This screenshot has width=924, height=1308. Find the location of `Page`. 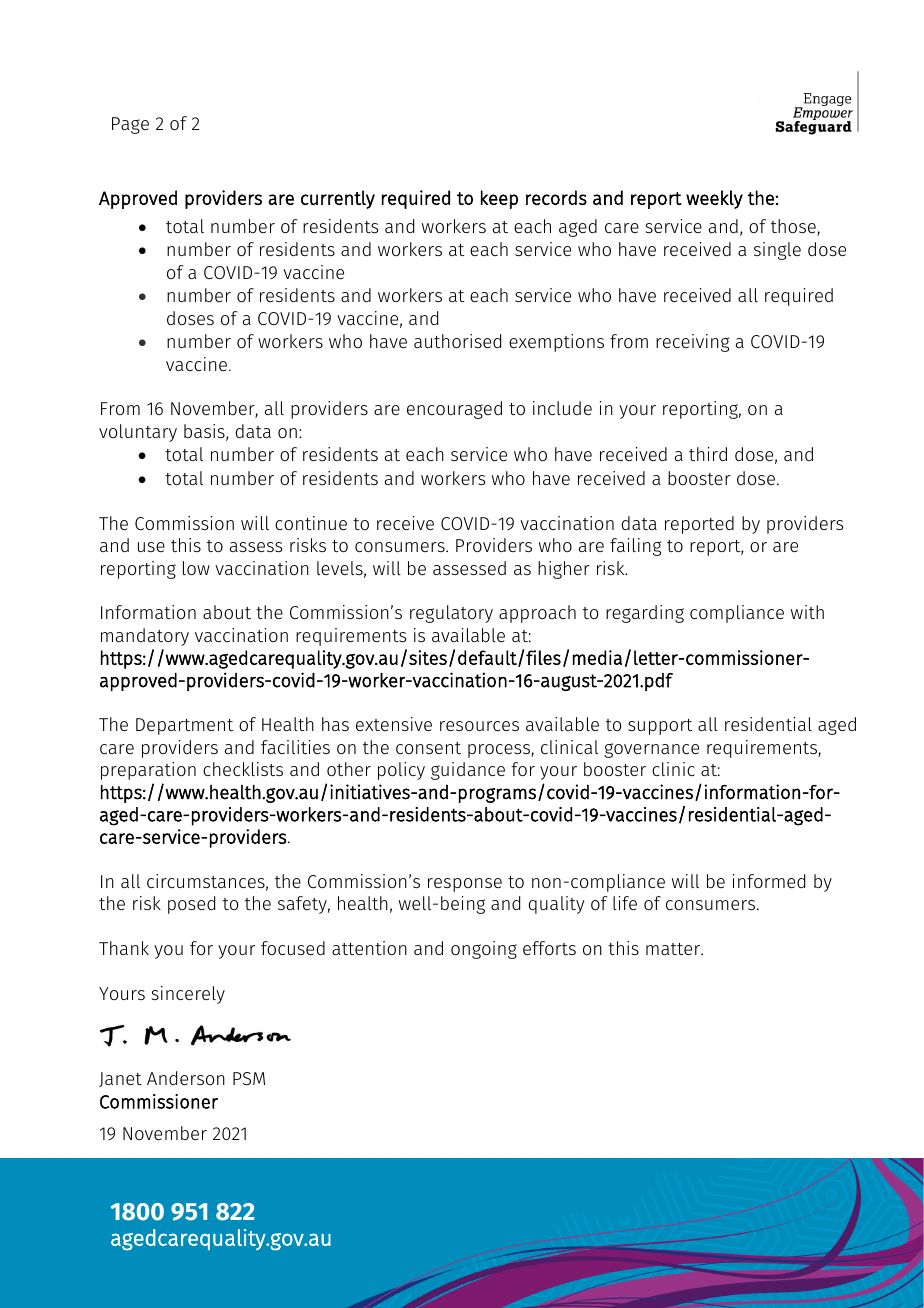

Page is located at coordinates (130, 125).
